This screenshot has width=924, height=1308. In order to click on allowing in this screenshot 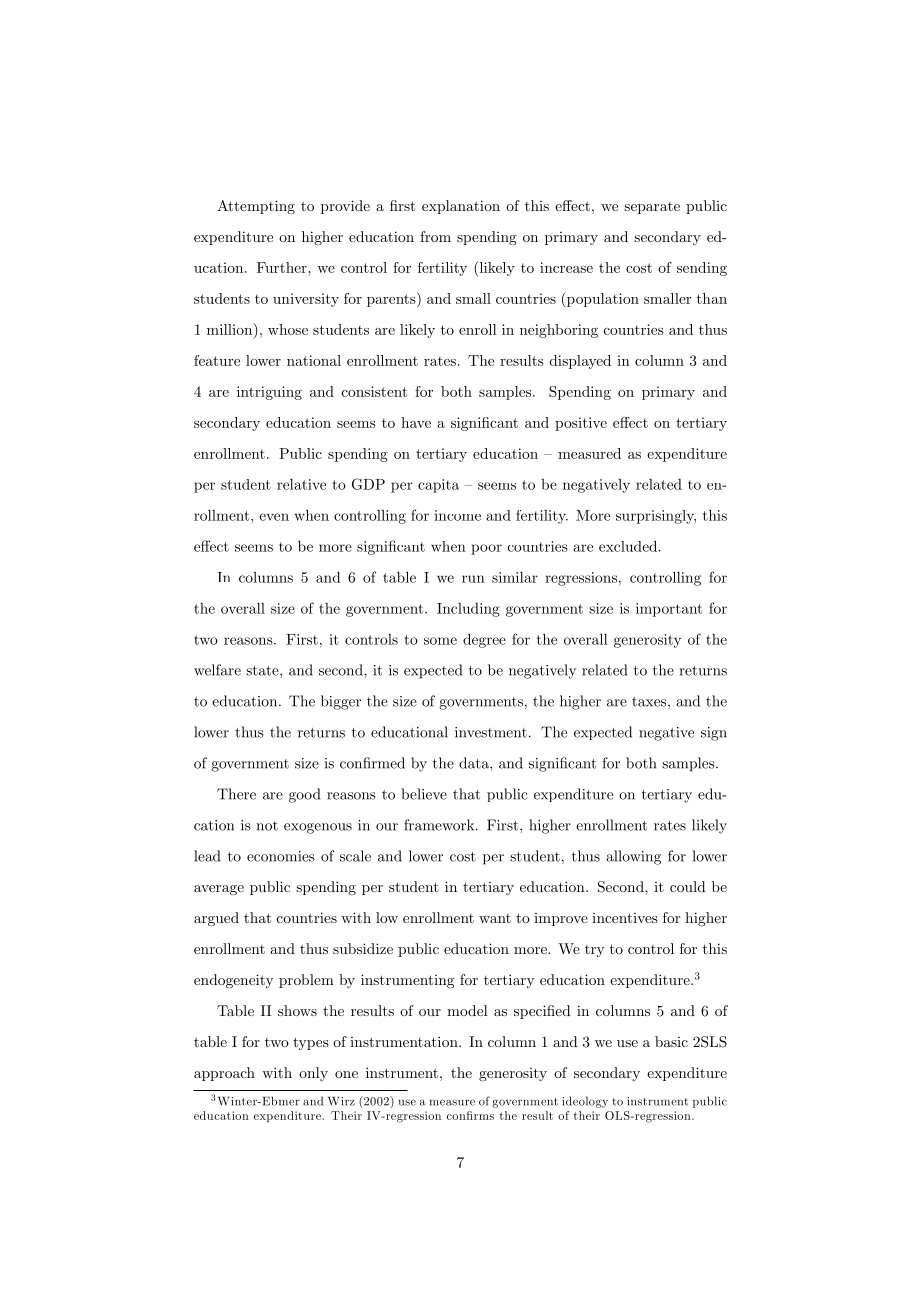, I will do `click(633, 857)`.
